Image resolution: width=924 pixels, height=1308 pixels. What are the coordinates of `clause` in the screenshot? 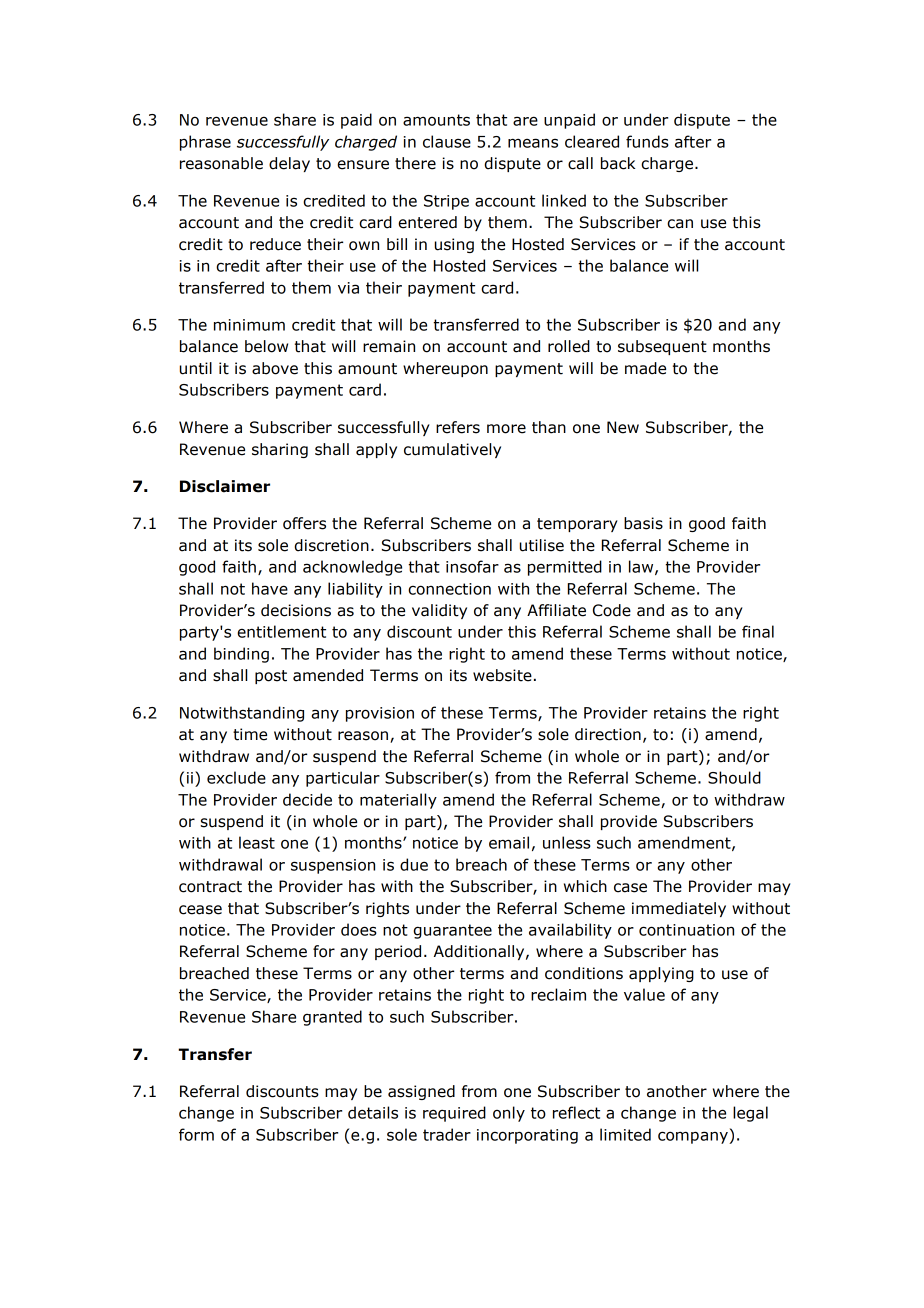 It's located at (447, 141).
